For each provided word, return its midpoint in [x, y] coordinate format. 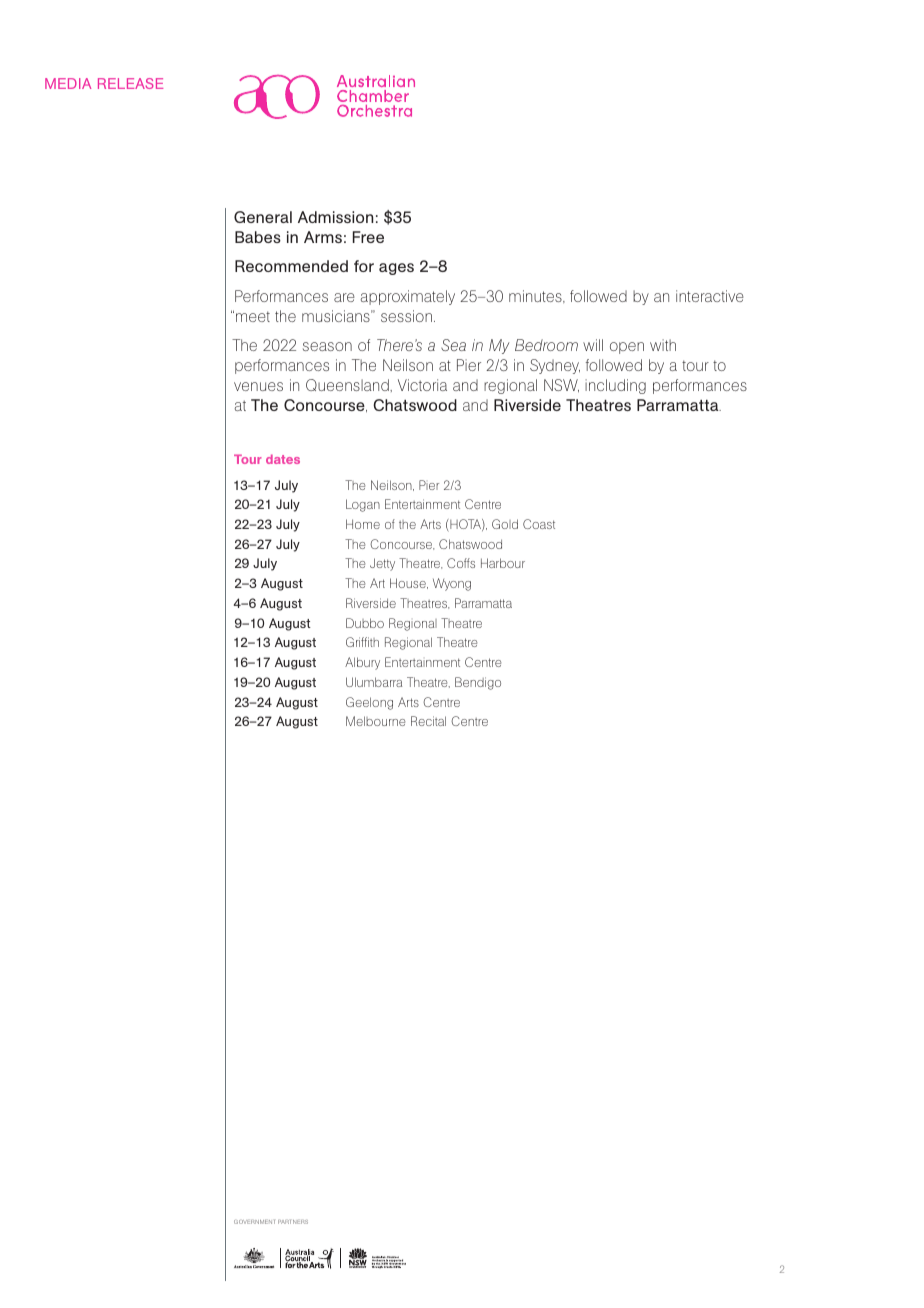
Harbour [503, 563]
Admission [335, 217]
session [406, 316]
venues [258, 386]
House [409, 583]
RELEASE [130, 83]
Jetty [382, 564]
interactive [710, 296]
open [627, 348]
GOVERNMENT [254, 1222]
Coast [539, 524]
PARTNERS [293, 1222]
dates [283, 459]
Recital [428, 721]
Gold [505, 524]
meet [253, 316]
